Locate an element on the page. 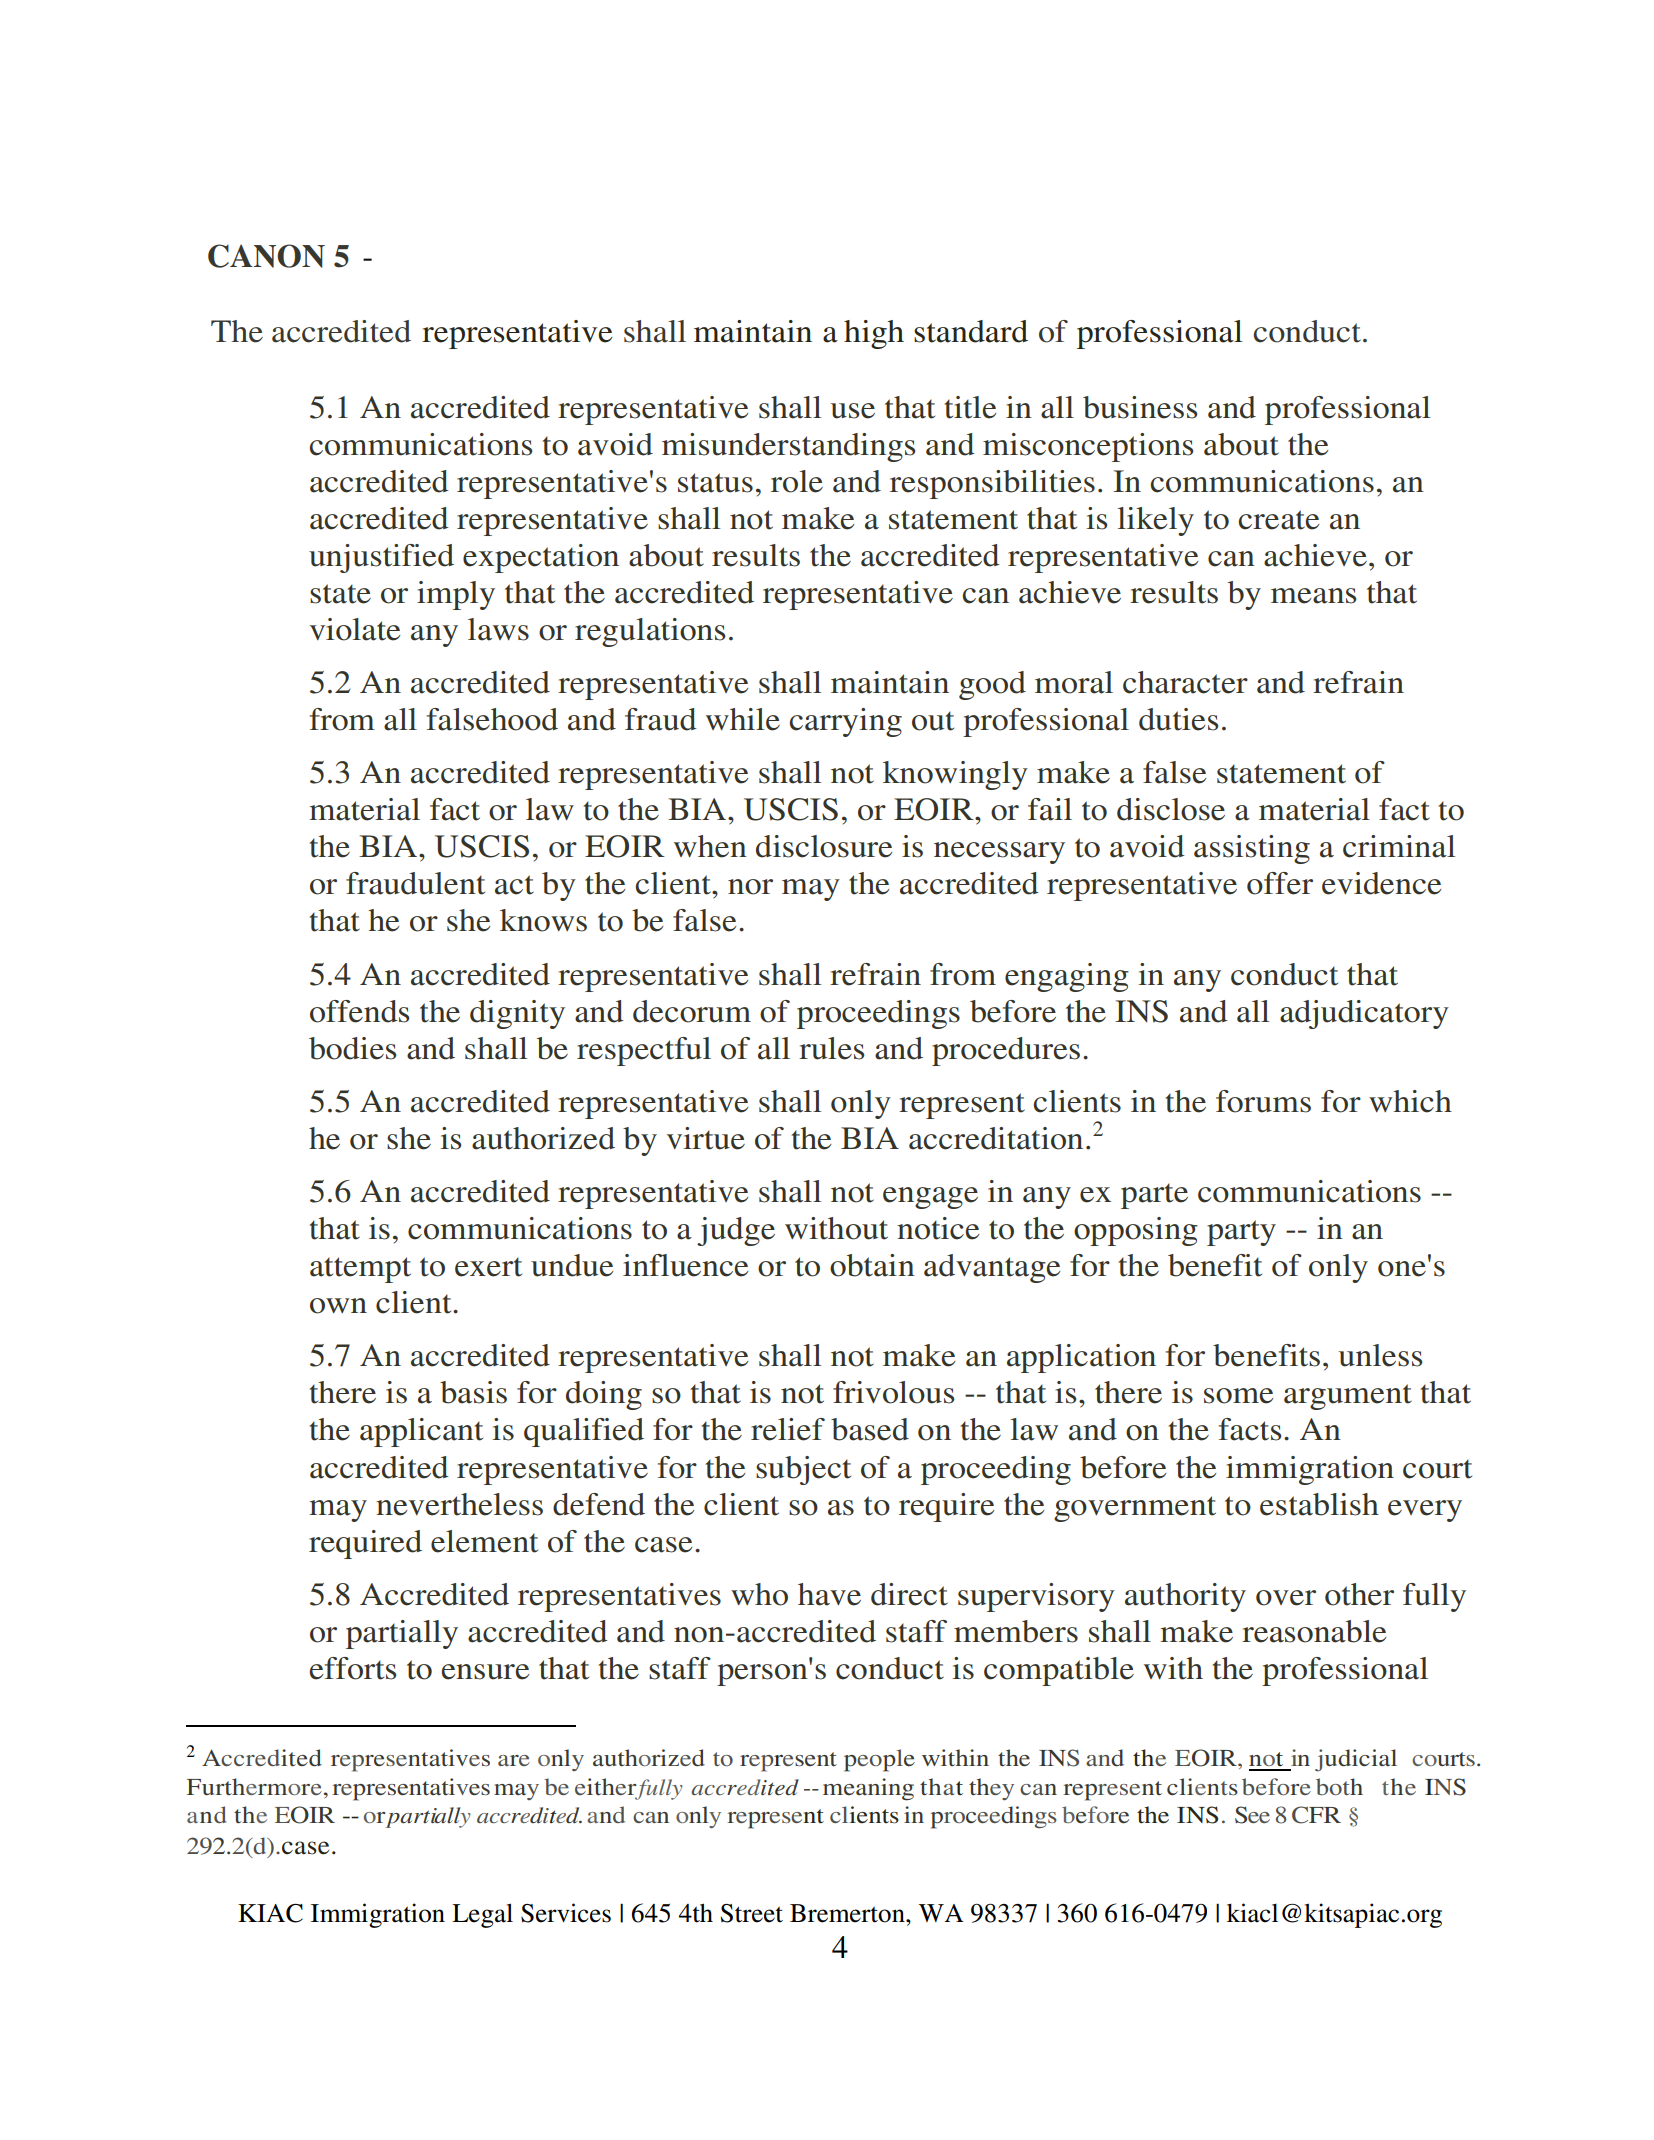 This document has height=2140, width=1654. business is located at coordinates (1140, 407).
